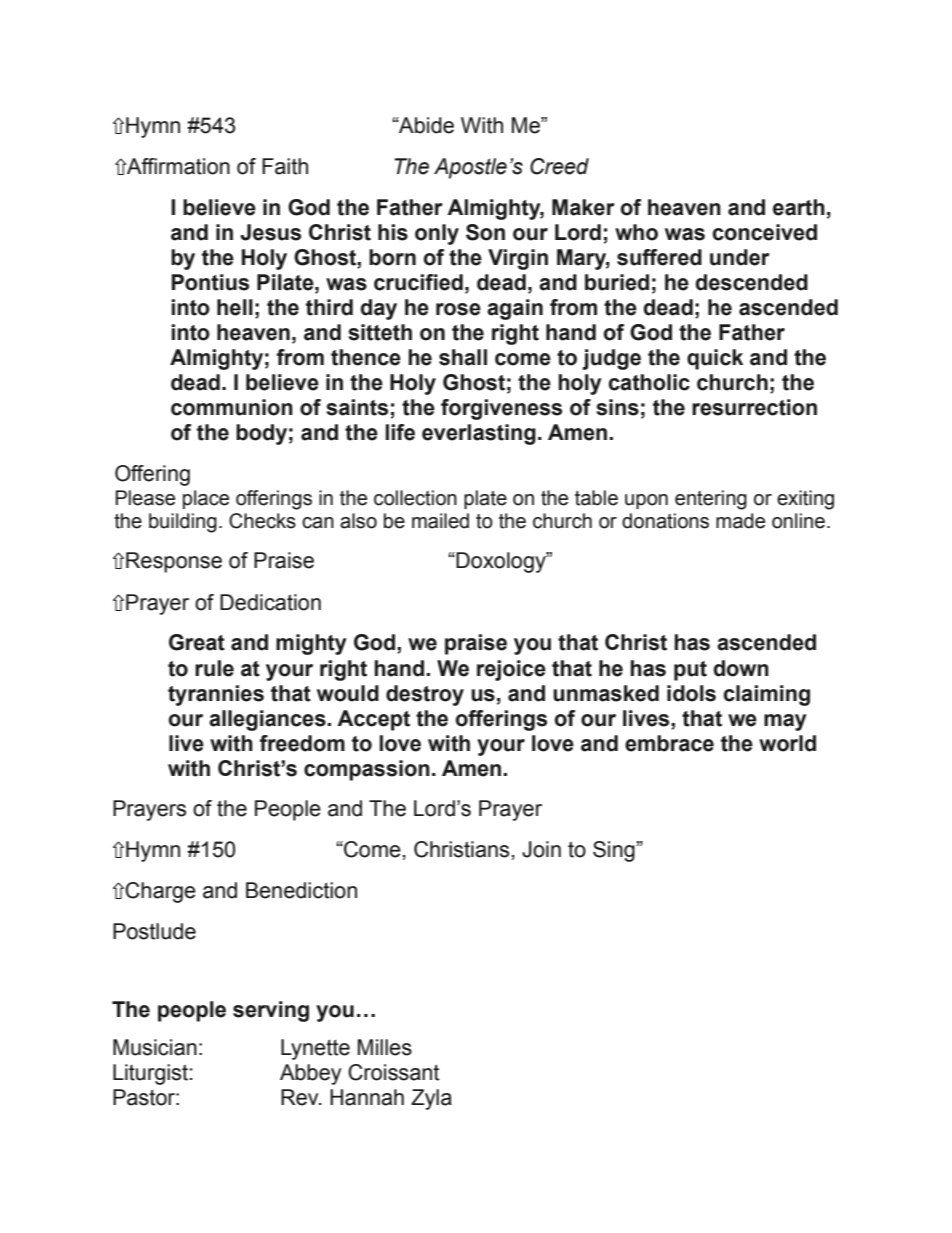 The image size is (952, 1233). I want to click on destroy, so click(425, 695).
